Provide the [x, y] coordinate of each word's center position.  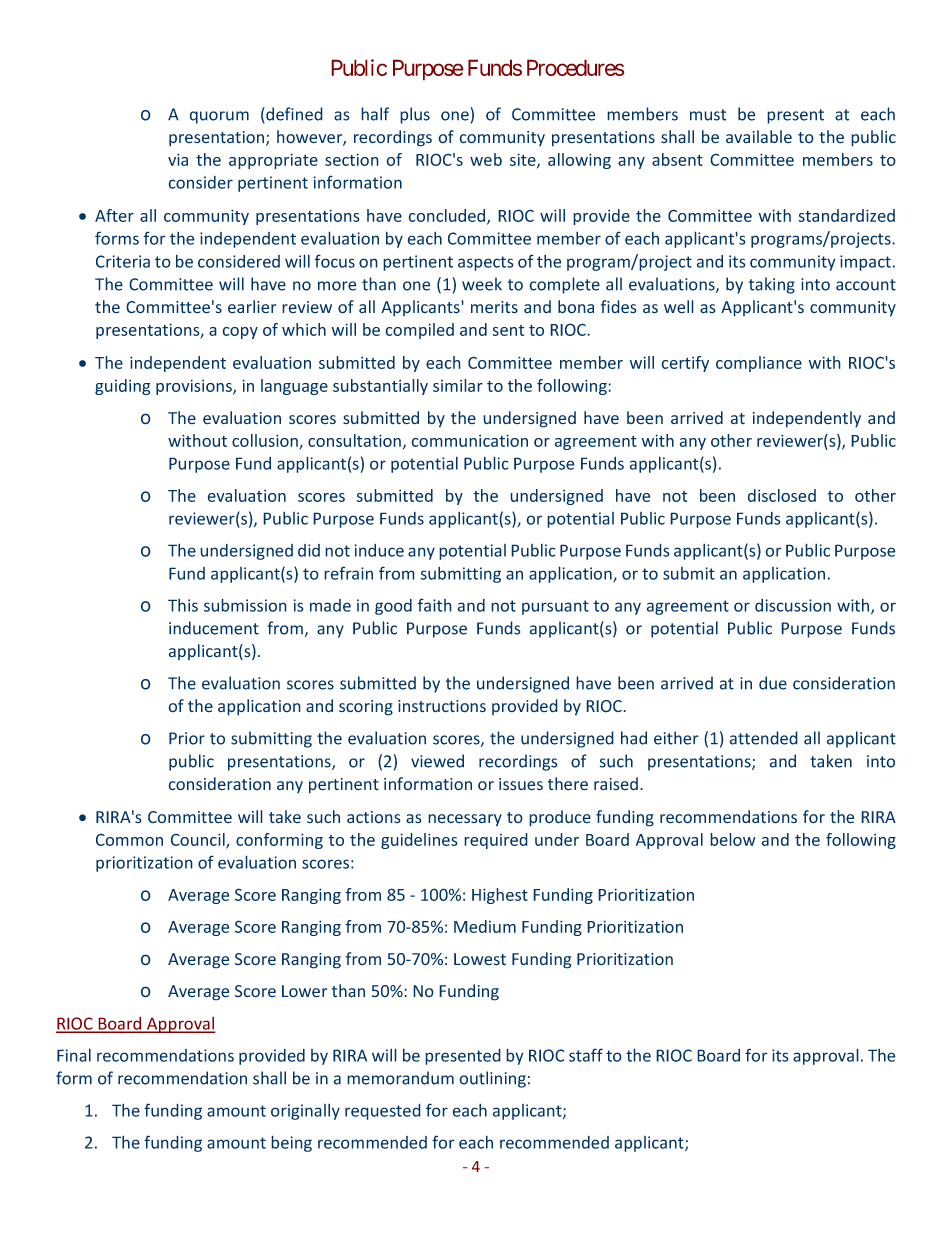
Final [74, 1055]
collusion [266, 441]
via [178, 159]
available [759, 137]
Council [199, 841]
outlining [492, 1079]
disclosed [782, 495]
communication [469, 440]
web [486, 159]
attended [764, 738]
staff [586, 1055]
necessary [465, 820]
